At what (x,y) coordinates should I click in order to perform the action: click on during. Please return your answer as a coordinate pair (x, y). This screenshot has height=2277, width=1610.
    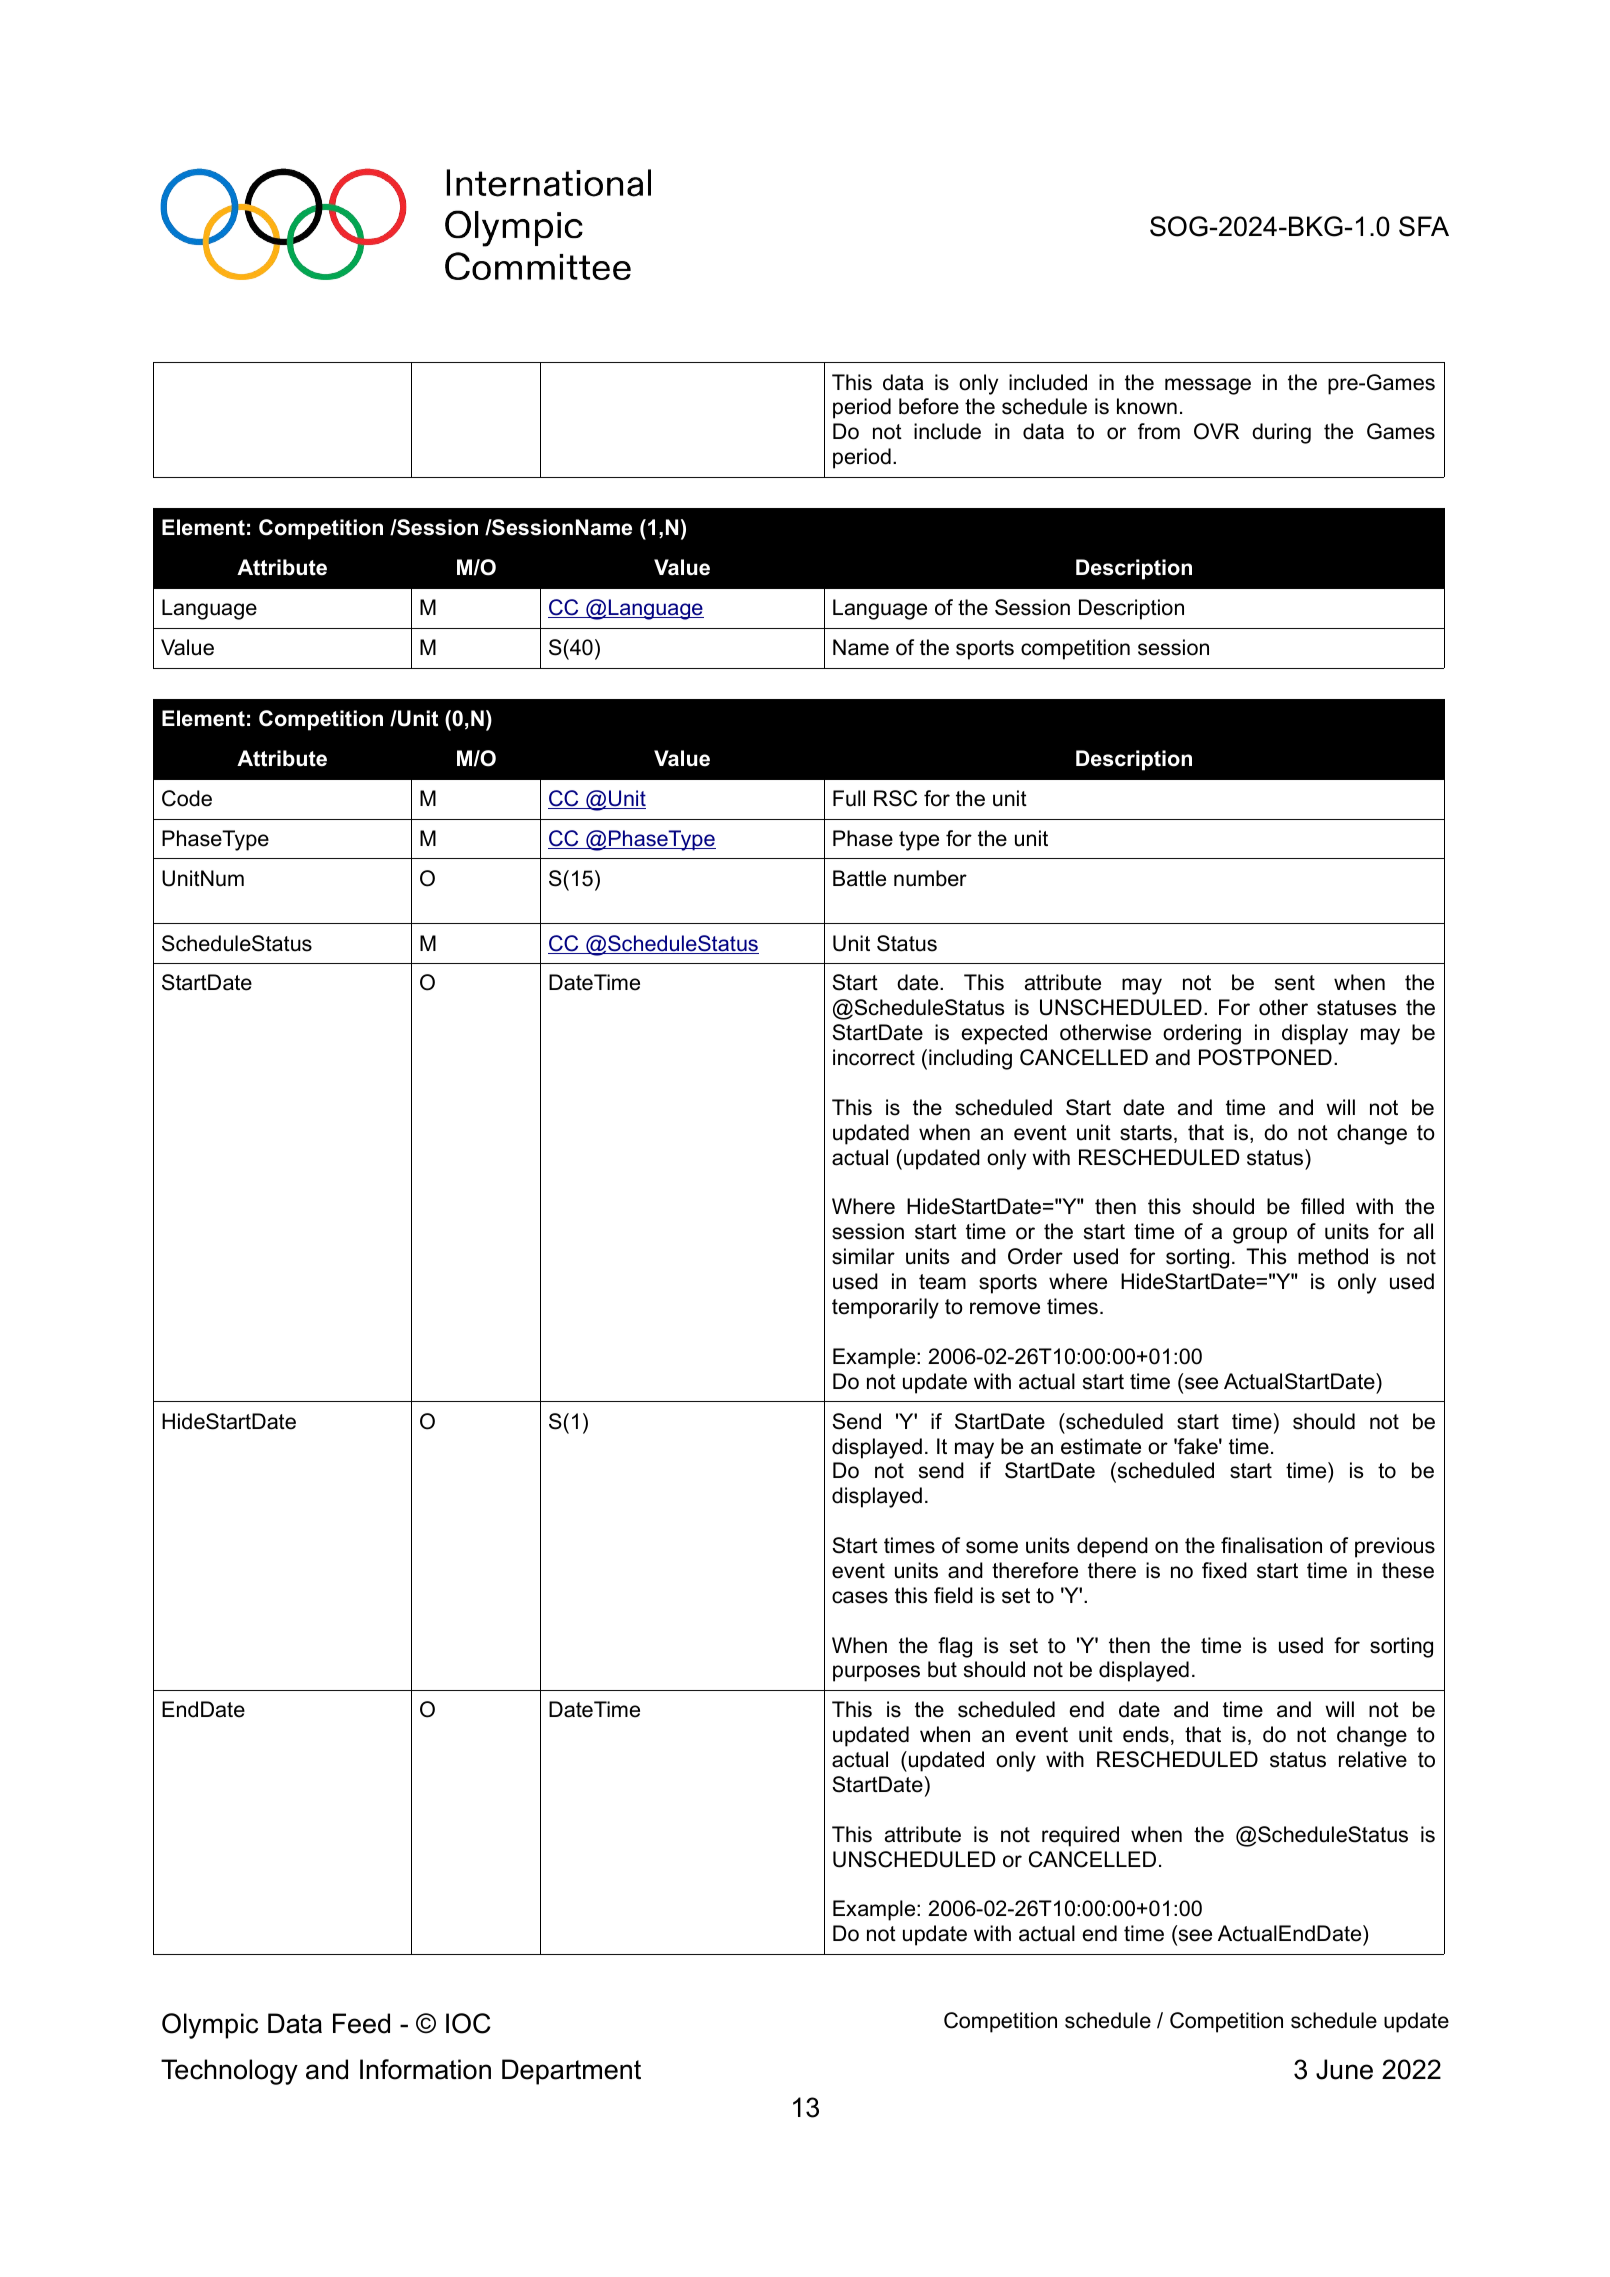
    Looking at the image, I should click on (1281, 433).
